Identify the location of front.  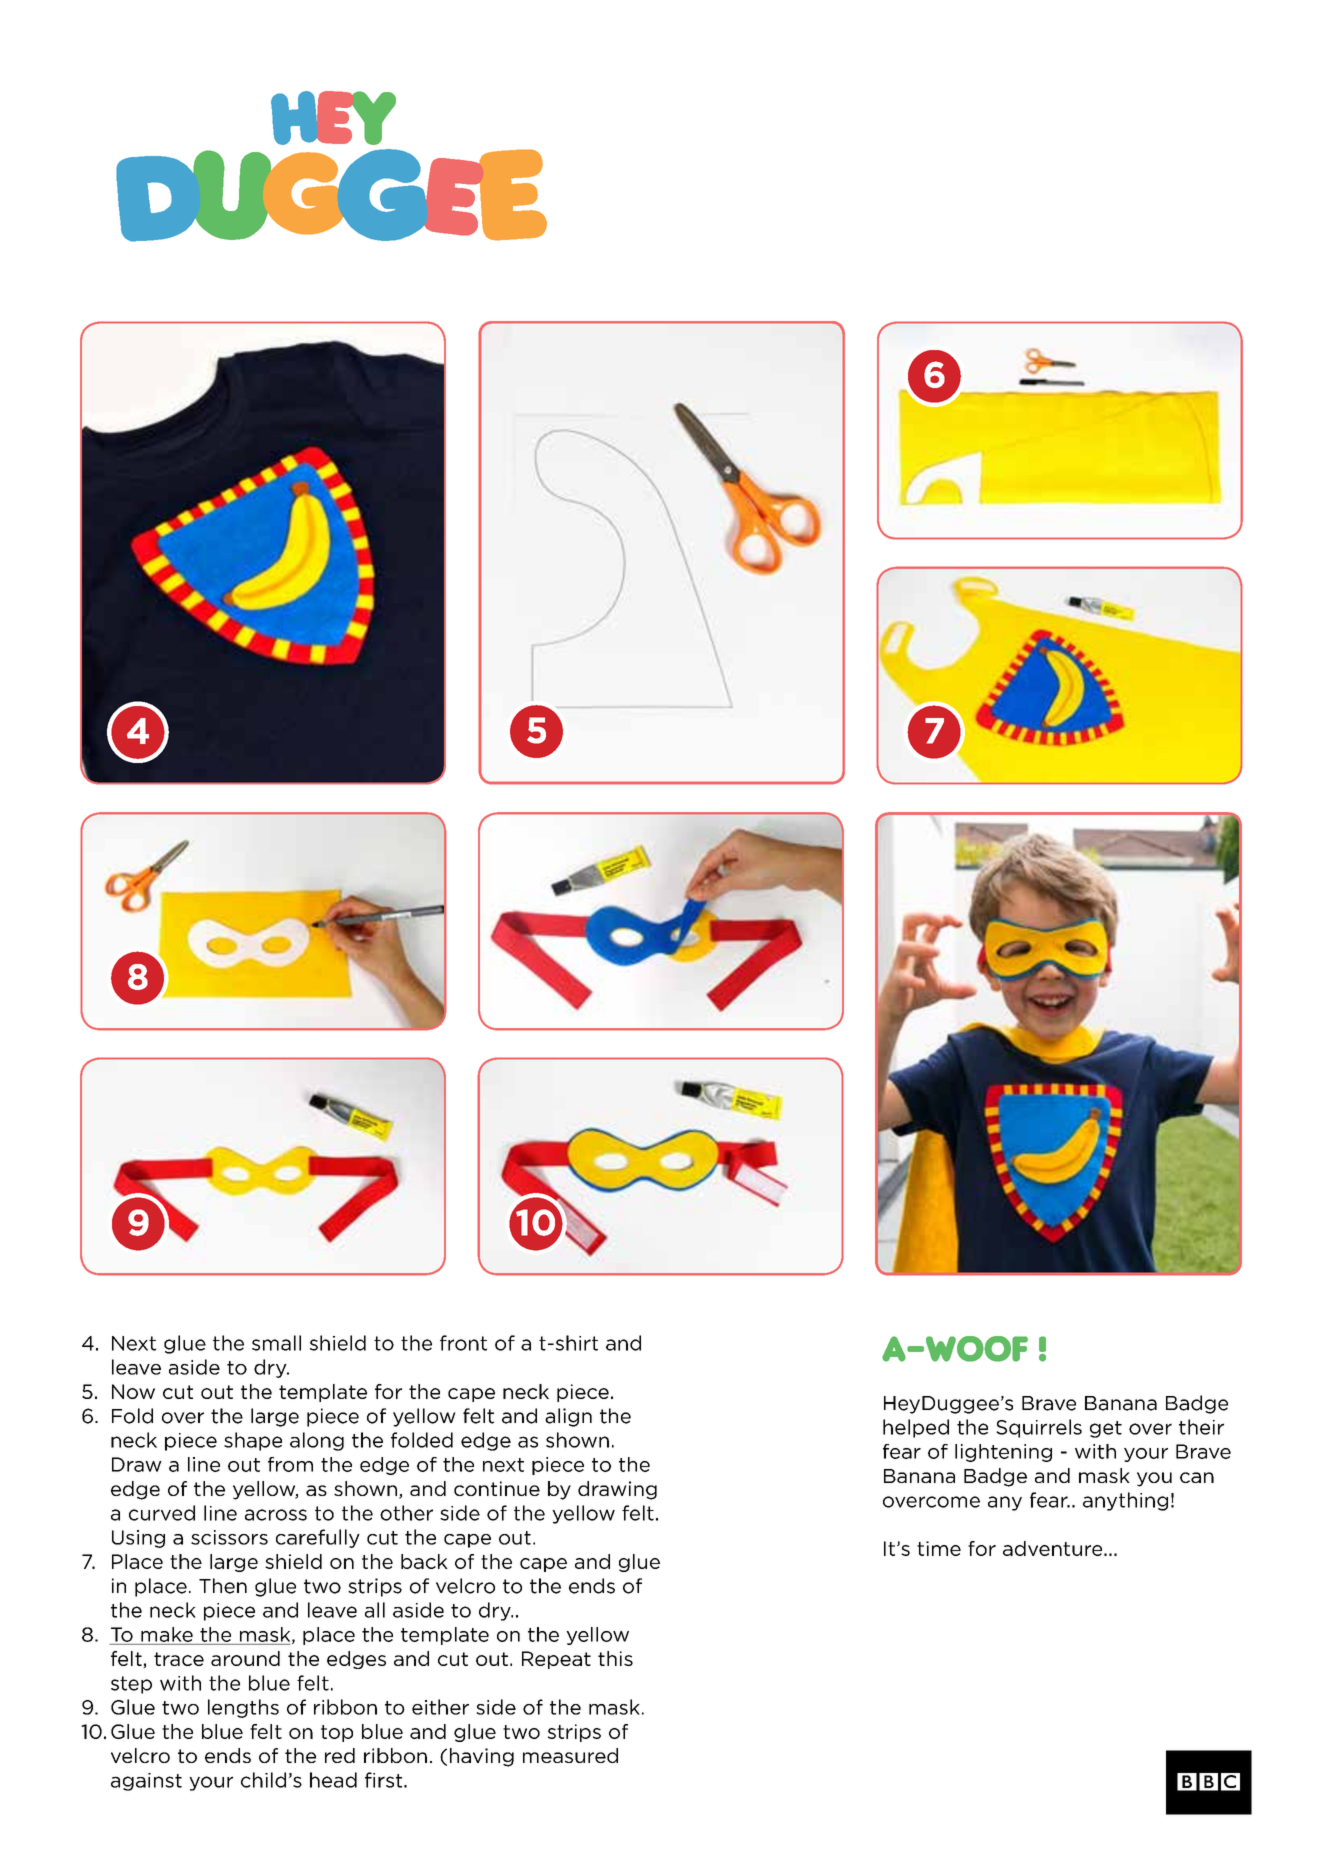
(463, 1343).
